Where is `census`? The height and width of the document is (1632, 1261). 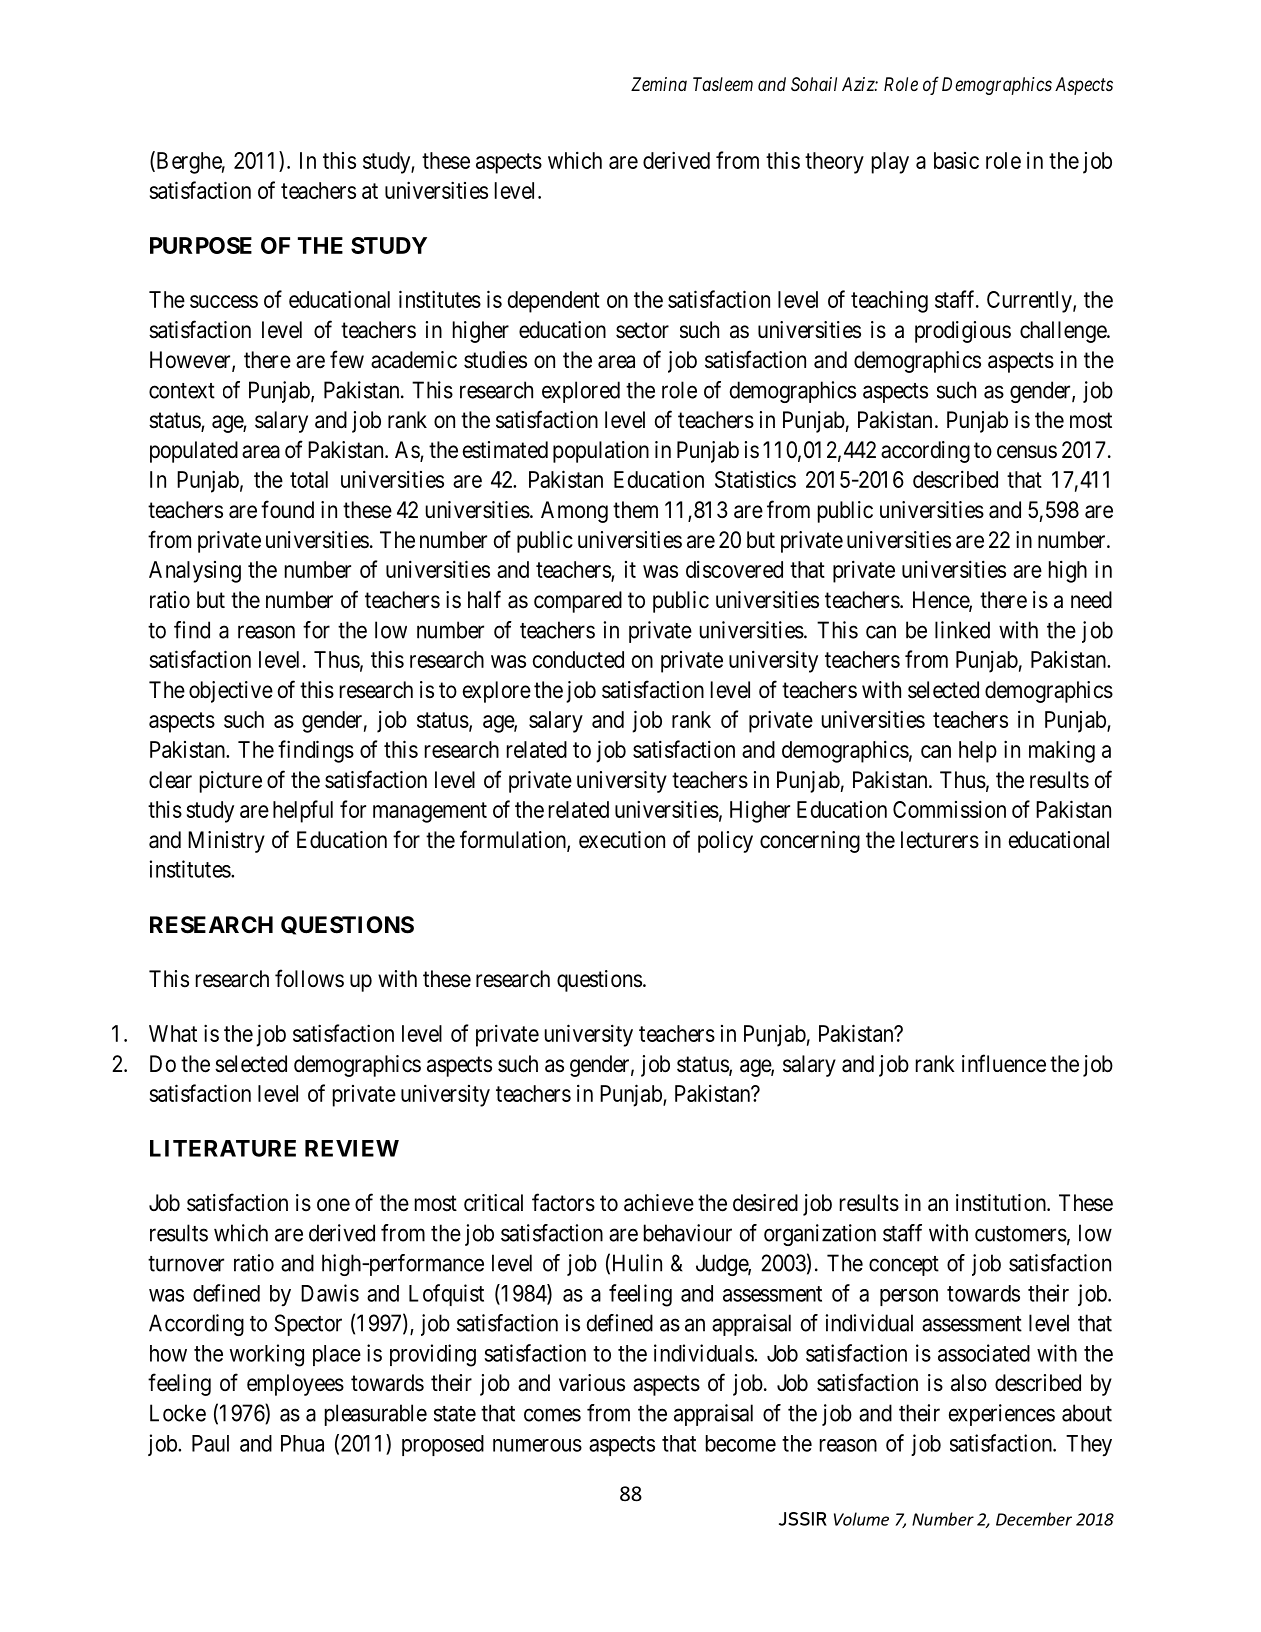
census is located at coordinates (1027, 452).
